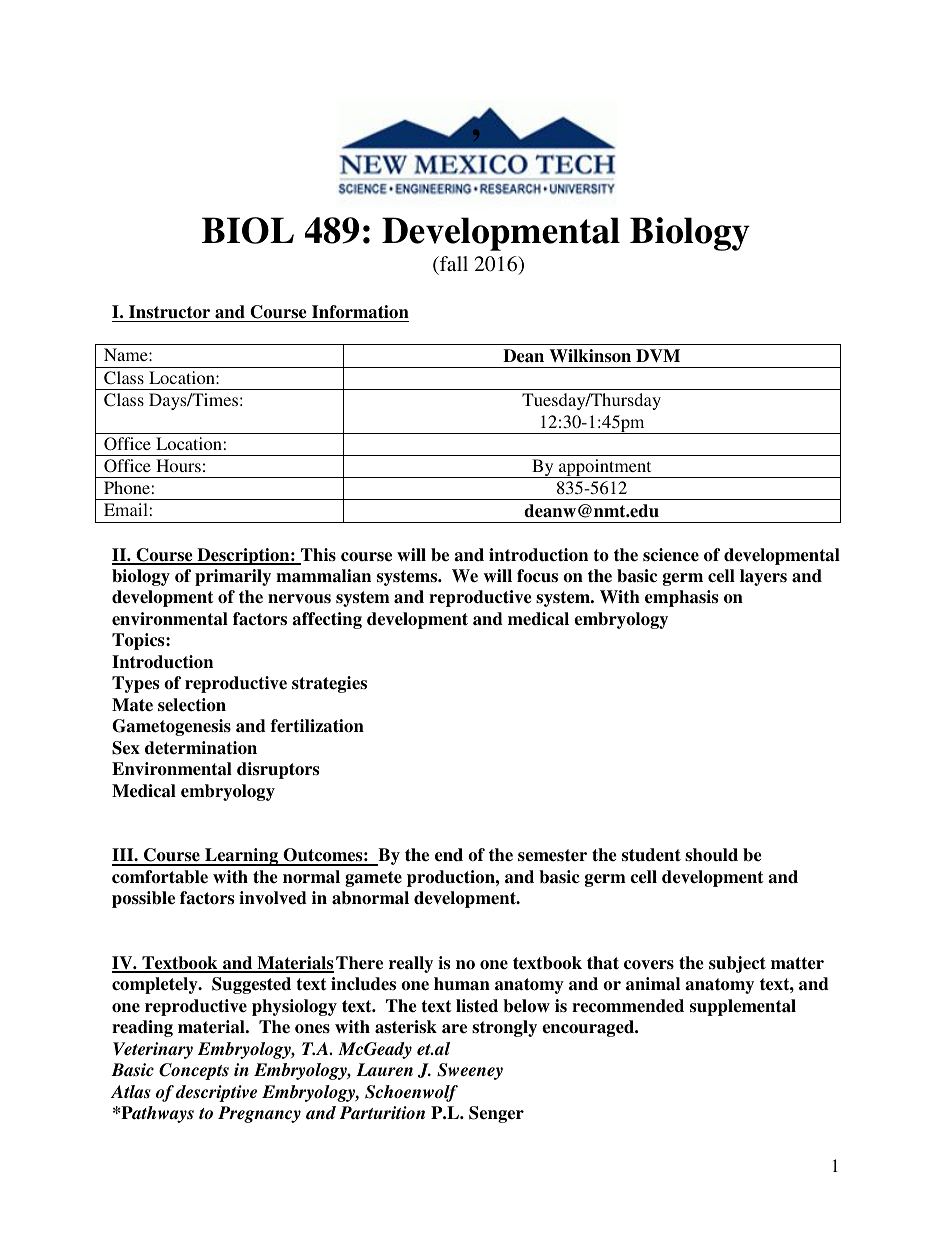 The height and width of the document is (1233, 952). Describe the element at coordinates (671, 555) in the document. I see `science` at that location.
